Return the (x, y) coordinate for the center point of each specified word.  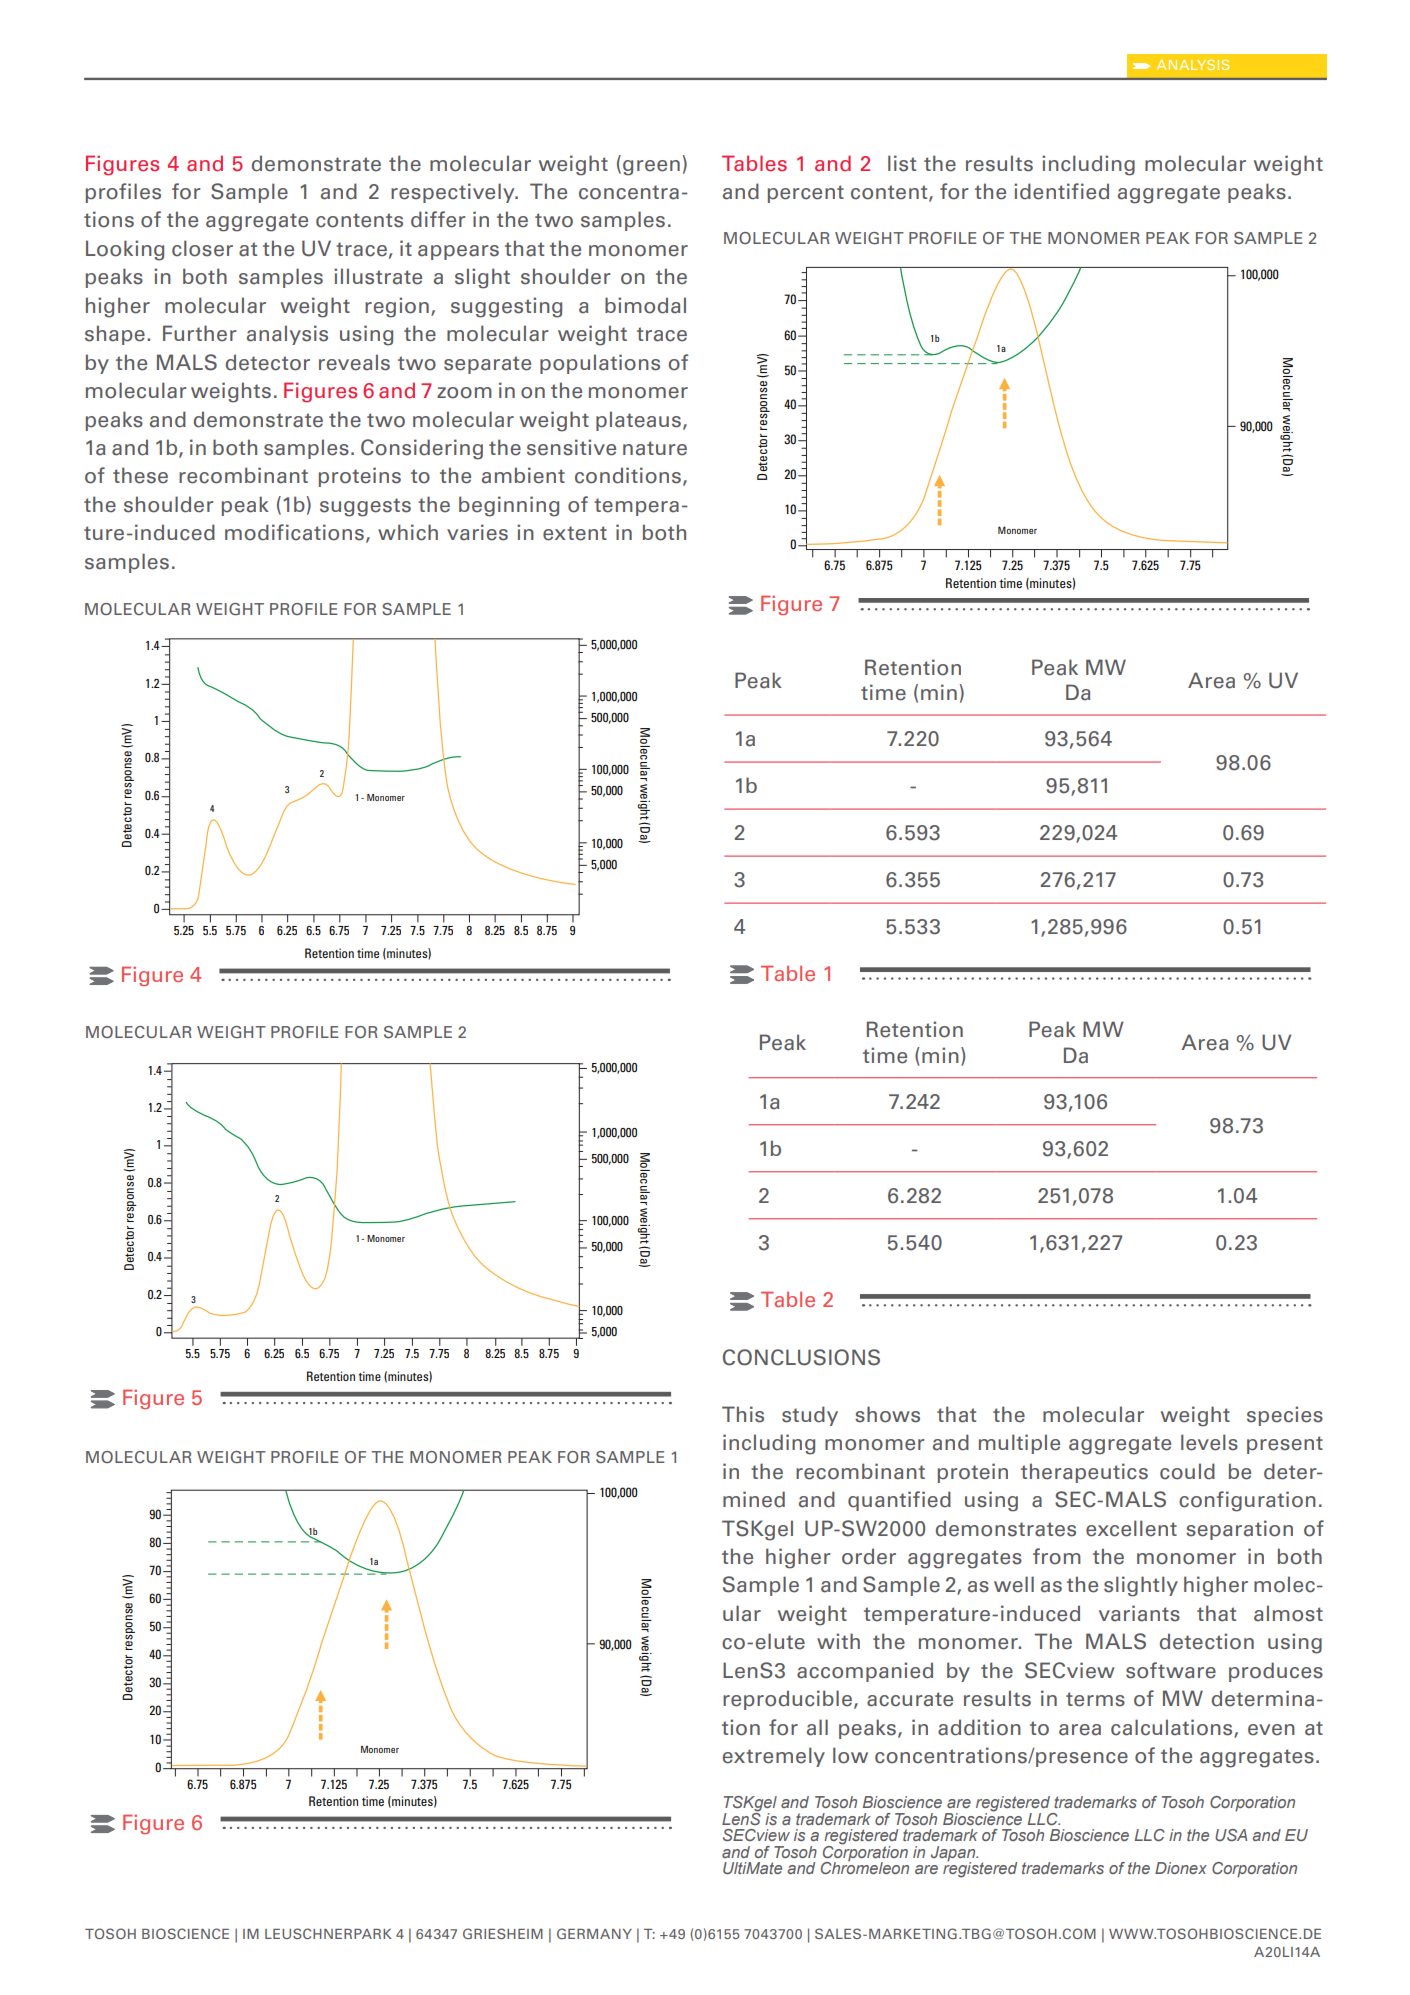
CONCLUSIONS (801, 1357)
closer (202, 248)
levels (1209, 1442)
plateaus (638, 421)
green (651, 168)
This (743, 1414)
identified (1061, 191)
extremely (774, 1757)
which (408, 532)
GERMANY (594, 1933)
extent (575, 533)
